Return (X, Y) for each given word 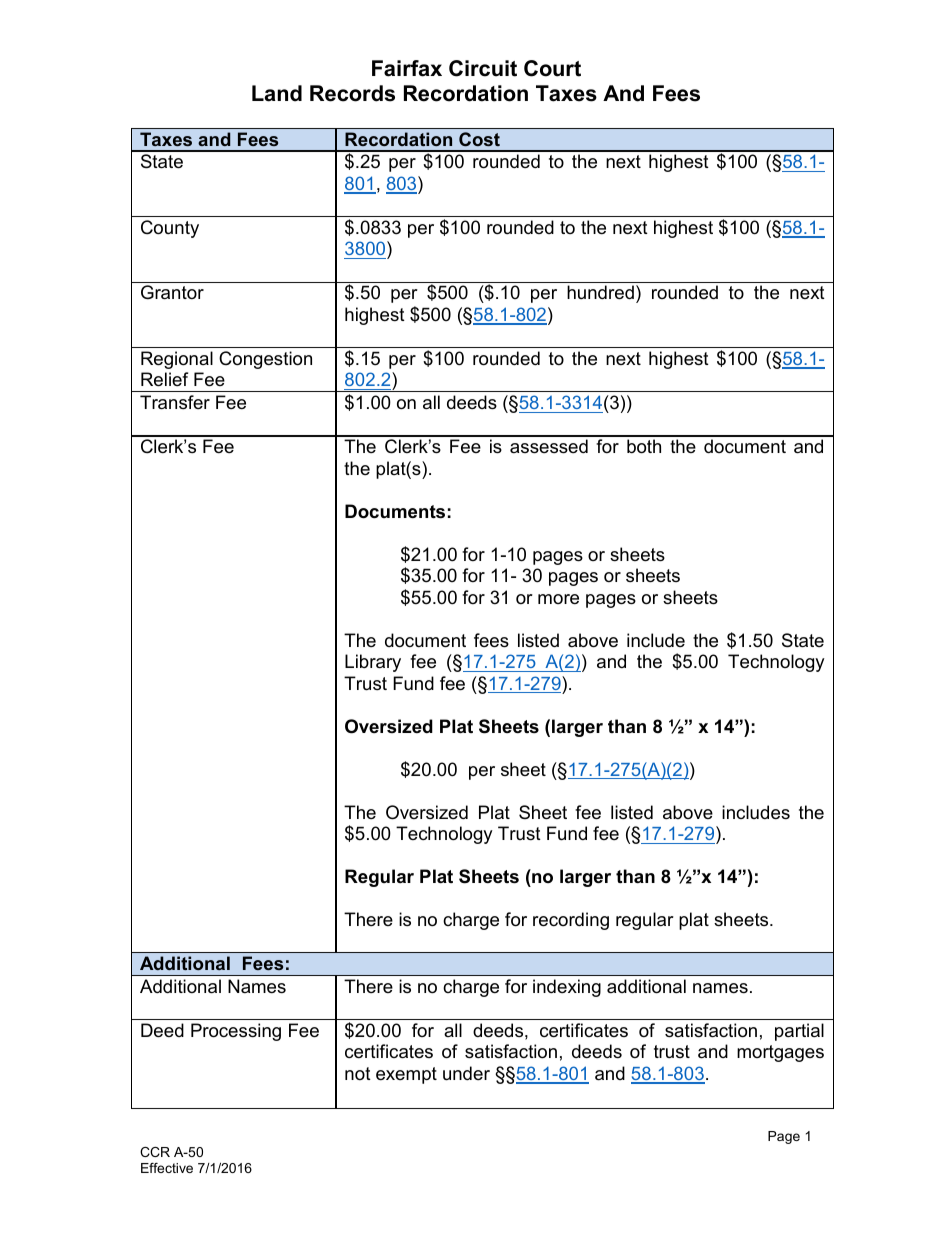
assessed (549, 446)
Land (277, 93)
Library (373, 663)
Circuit (483, 68)
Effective (167, 1168)
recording (571, 921)
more (558, 599)
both (644, 446)
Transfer (175, 402)
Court (552, 68)
